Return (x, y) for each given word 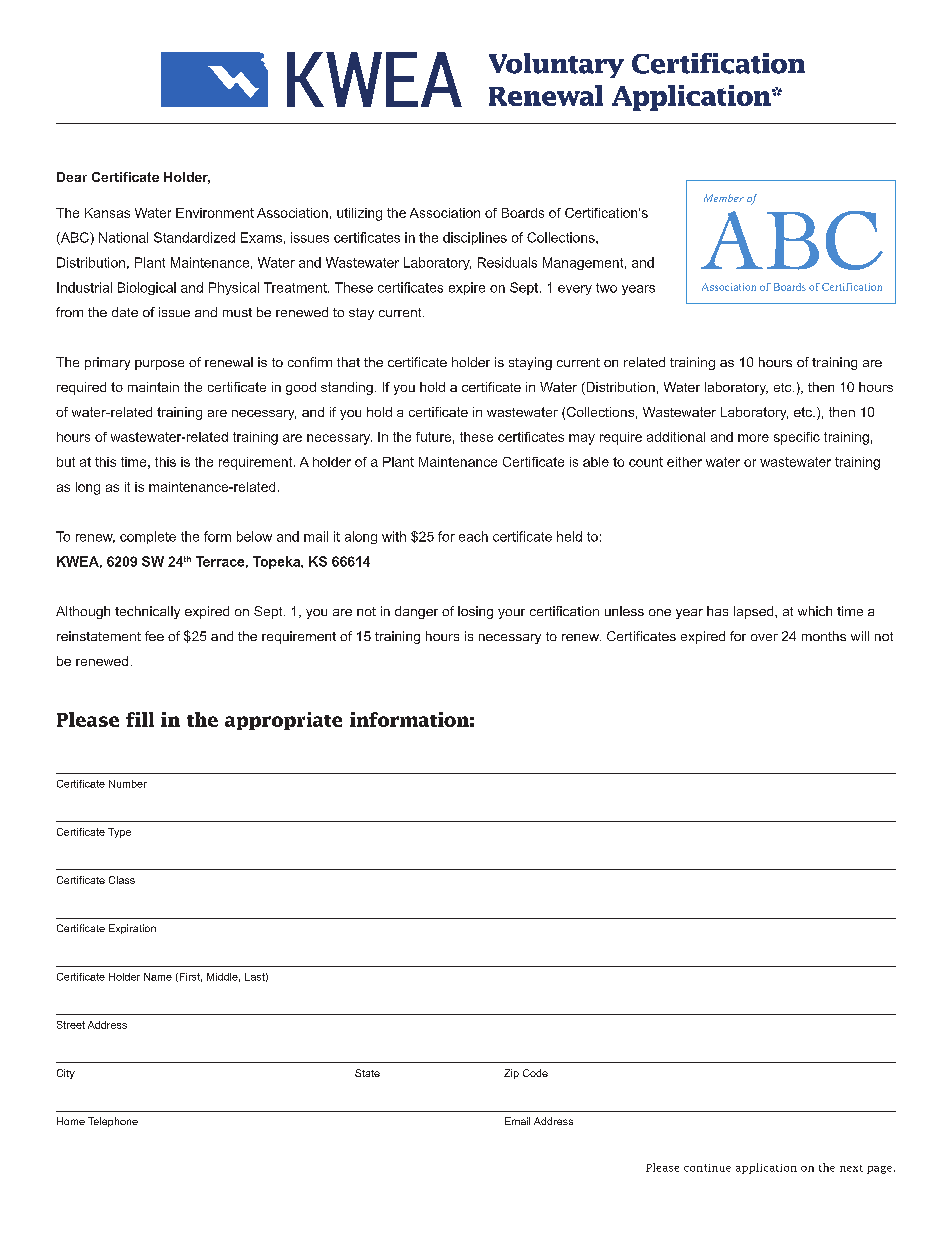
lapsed (755, 612)
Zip (511, 1074)
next (851, 1168)
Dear (72, 177)
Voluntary (556, 65)
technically (147, 612)
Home (71, 1121)
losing (475, 612)
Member (724, 198)
